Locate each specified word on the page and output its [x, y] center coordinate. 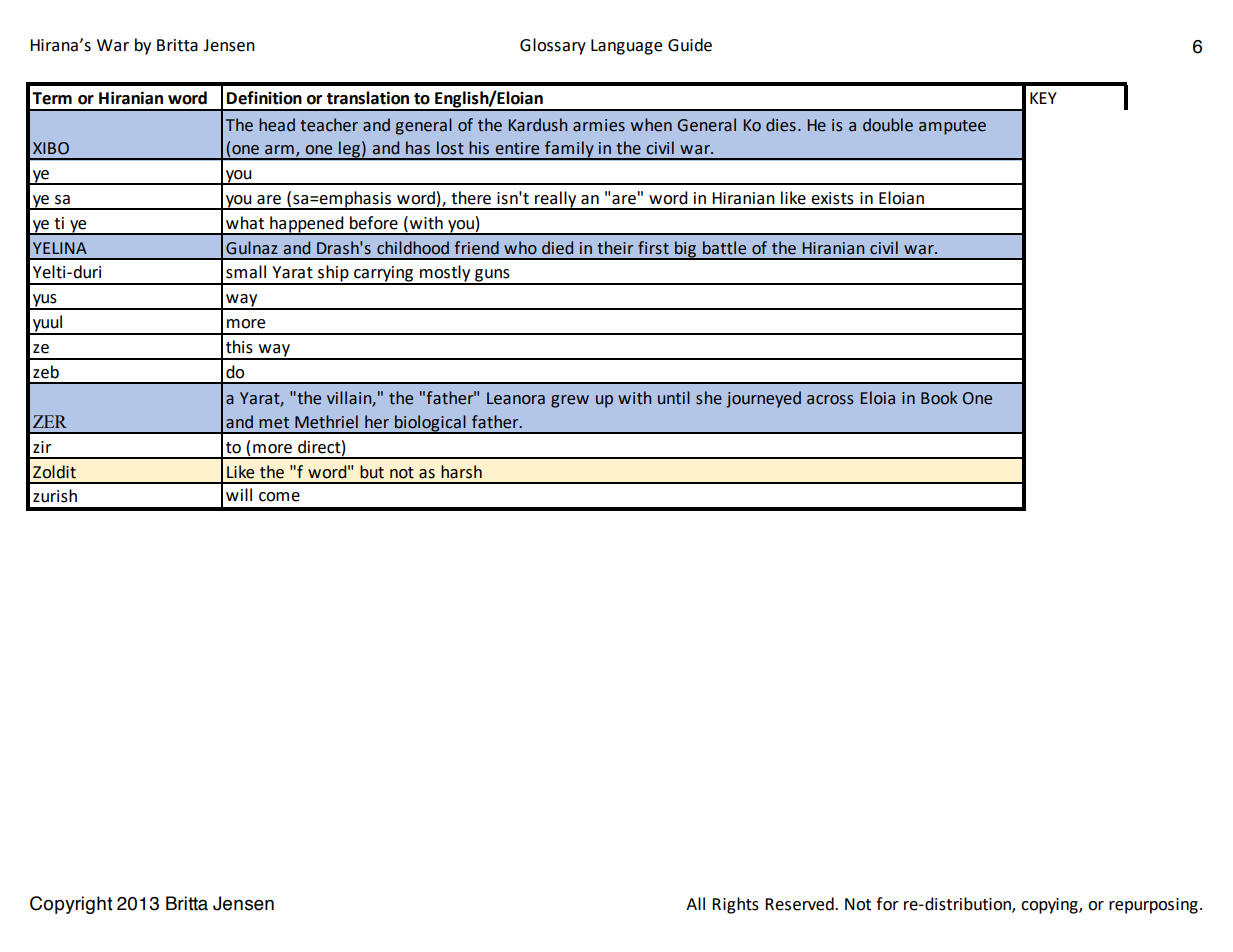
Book [939, 398]
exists [832, 198]
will [239, 494]
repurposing [1153, 906]
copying [1050, 906]
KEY [1043, 98]
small [246, 272]
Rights [735, 905]
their [615, 248]
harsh [461, 472]
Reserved [800, 904]
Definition [264, 98]
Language [626, 47]
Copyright [71, 905]
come [279, 497]
